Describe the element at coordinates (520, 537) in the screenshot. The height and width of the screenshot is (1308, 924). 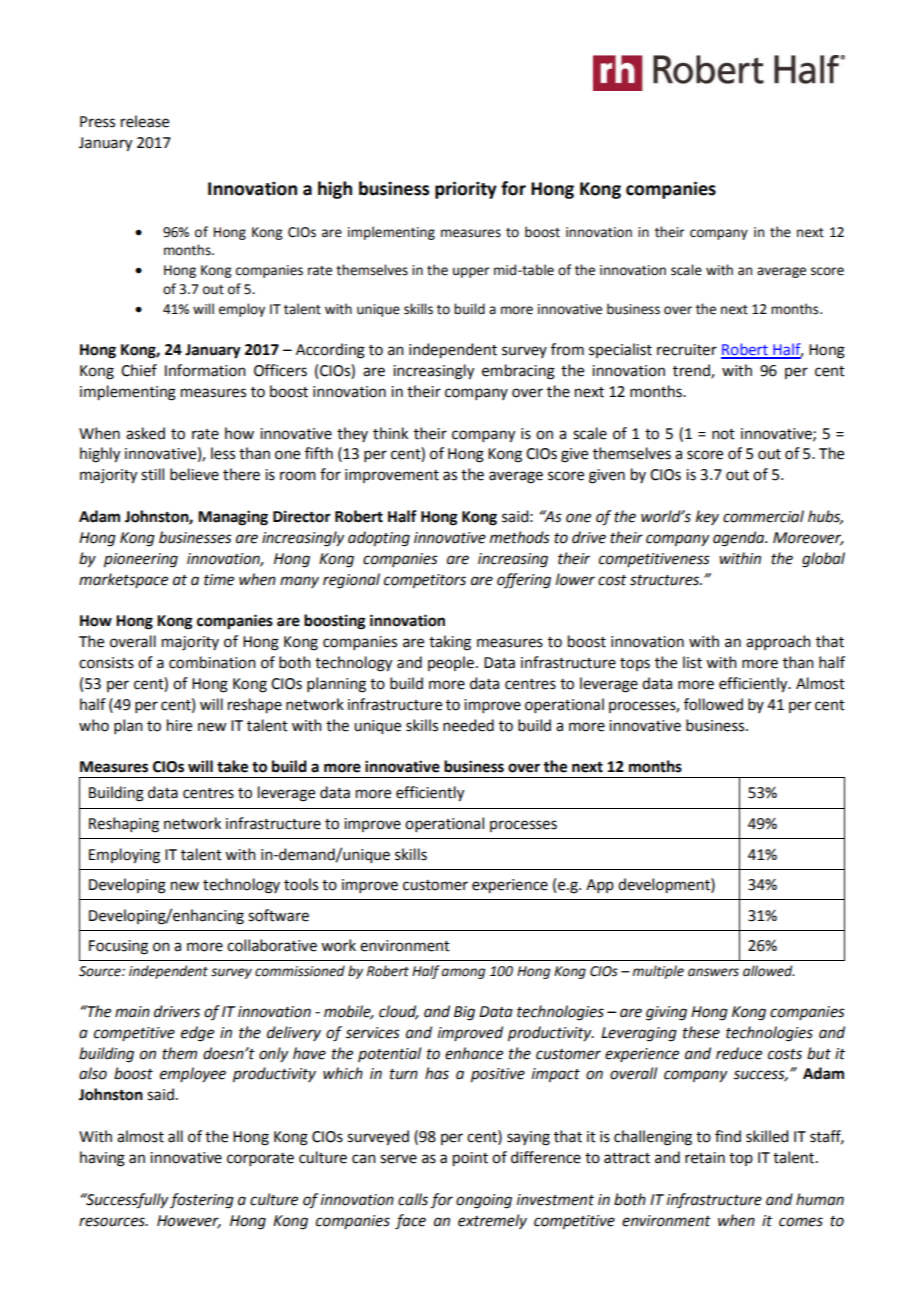
I see `methods` at that location.
